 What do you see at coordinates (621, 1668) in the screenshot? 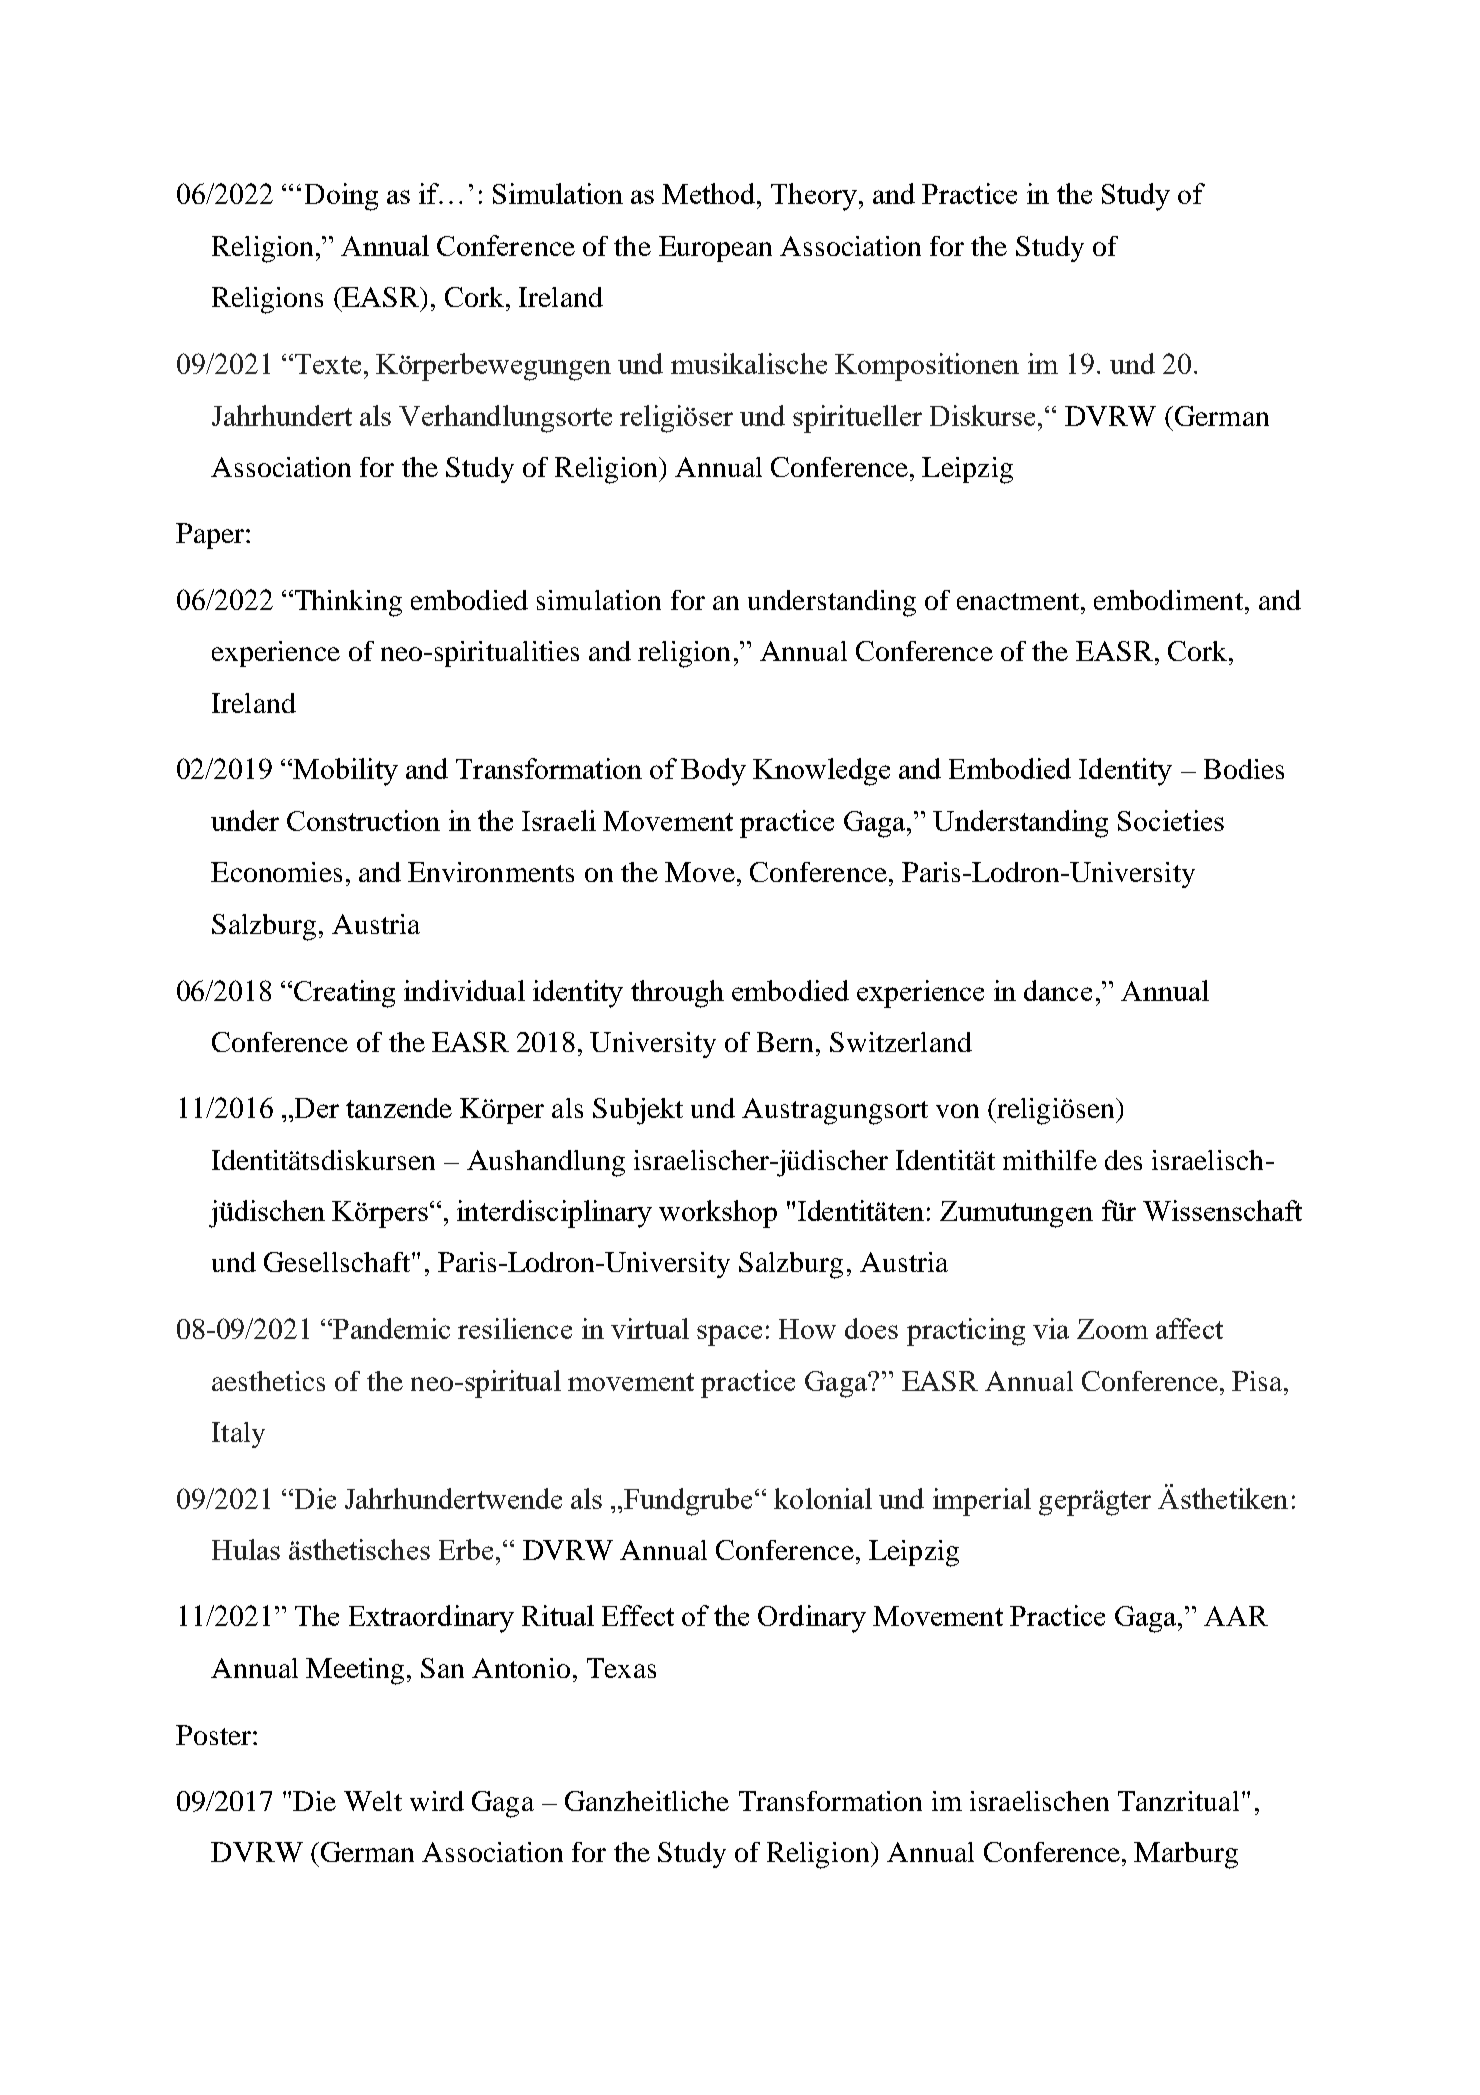
I see `Texas` at bounding box center [621, 1668].
